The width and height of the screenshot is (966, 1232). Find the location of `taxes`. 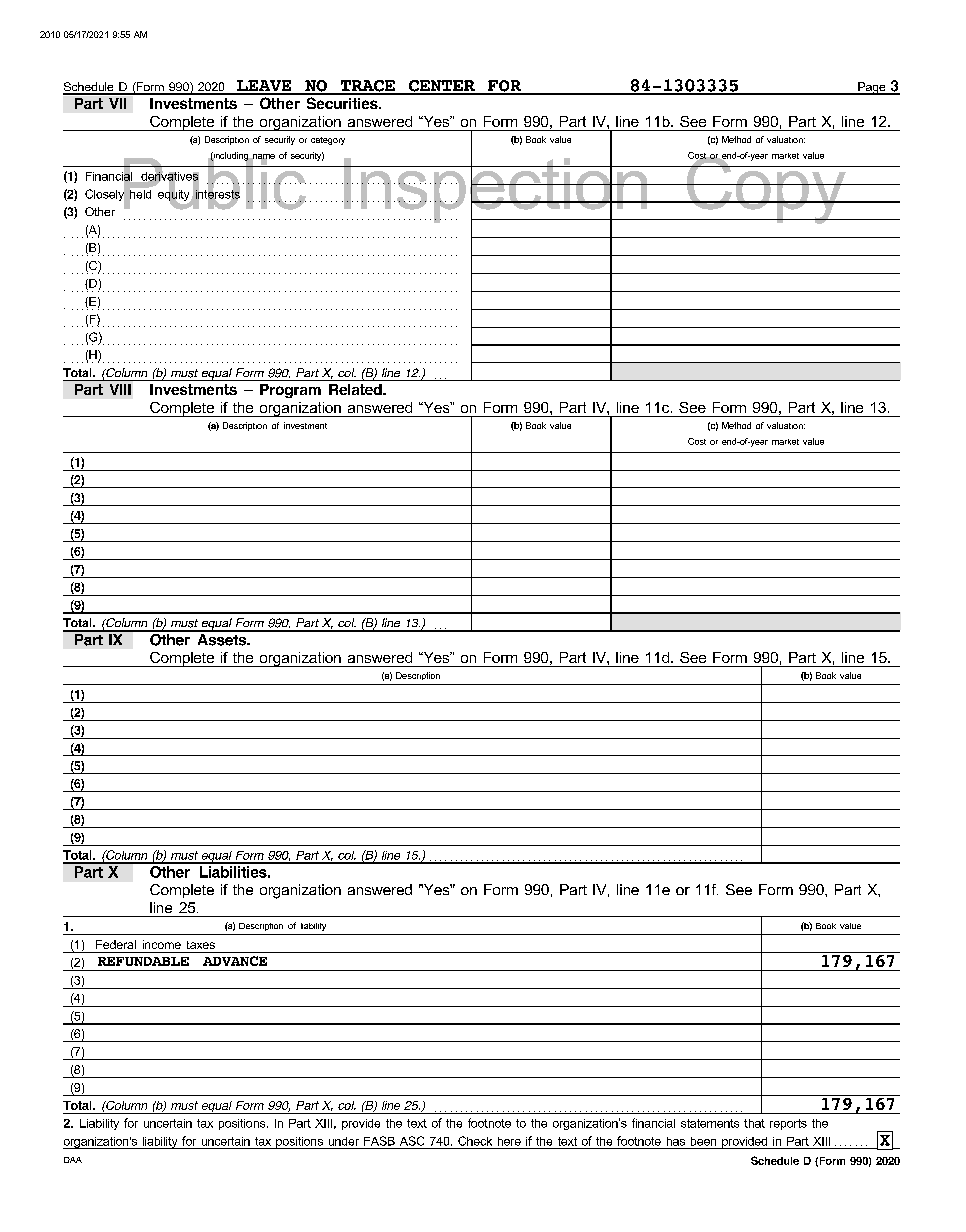

taxes is located at coordinates (201, 945).
